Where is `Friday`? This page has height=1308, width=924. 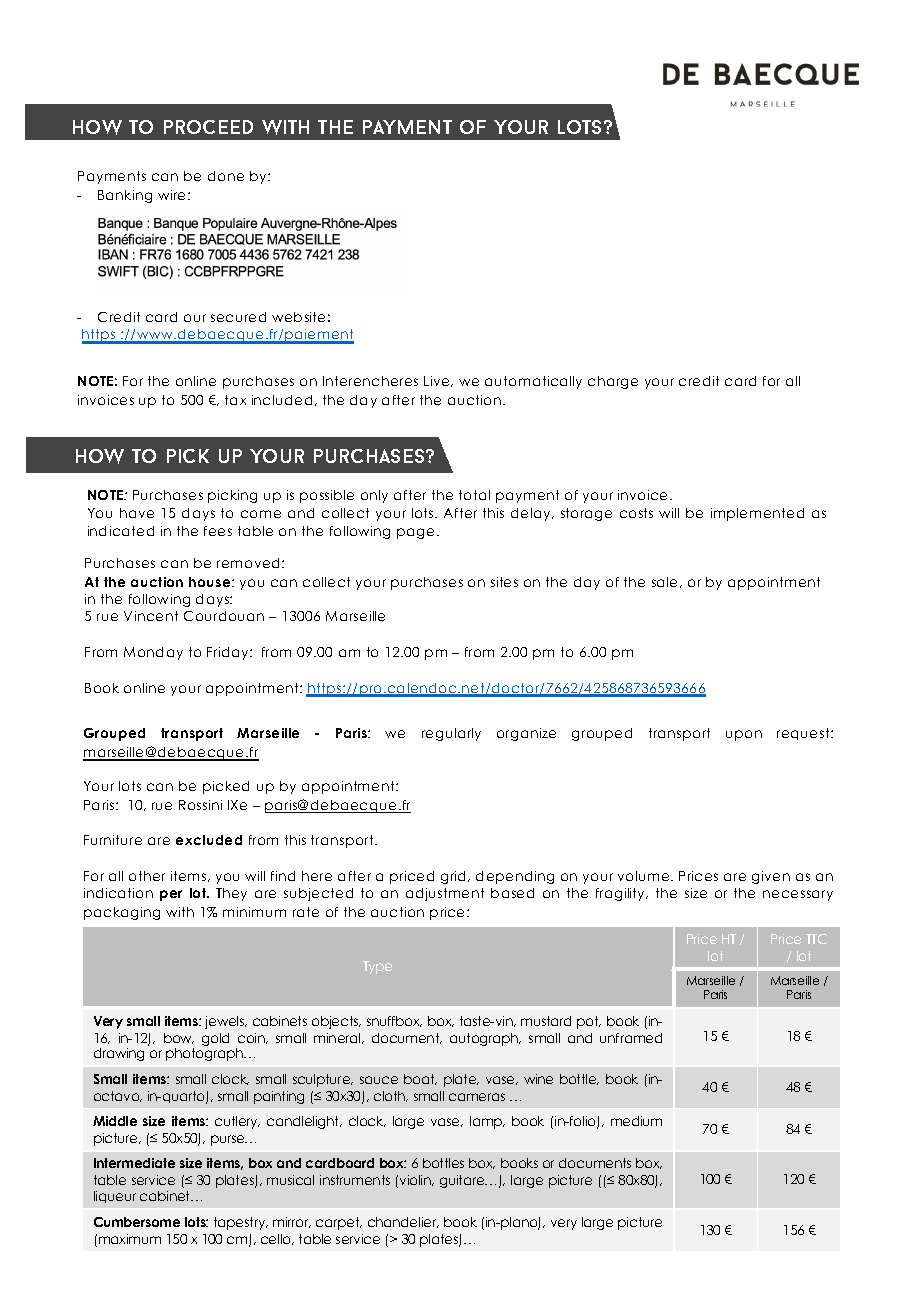
Friday is located at coordinates (229, 653).
